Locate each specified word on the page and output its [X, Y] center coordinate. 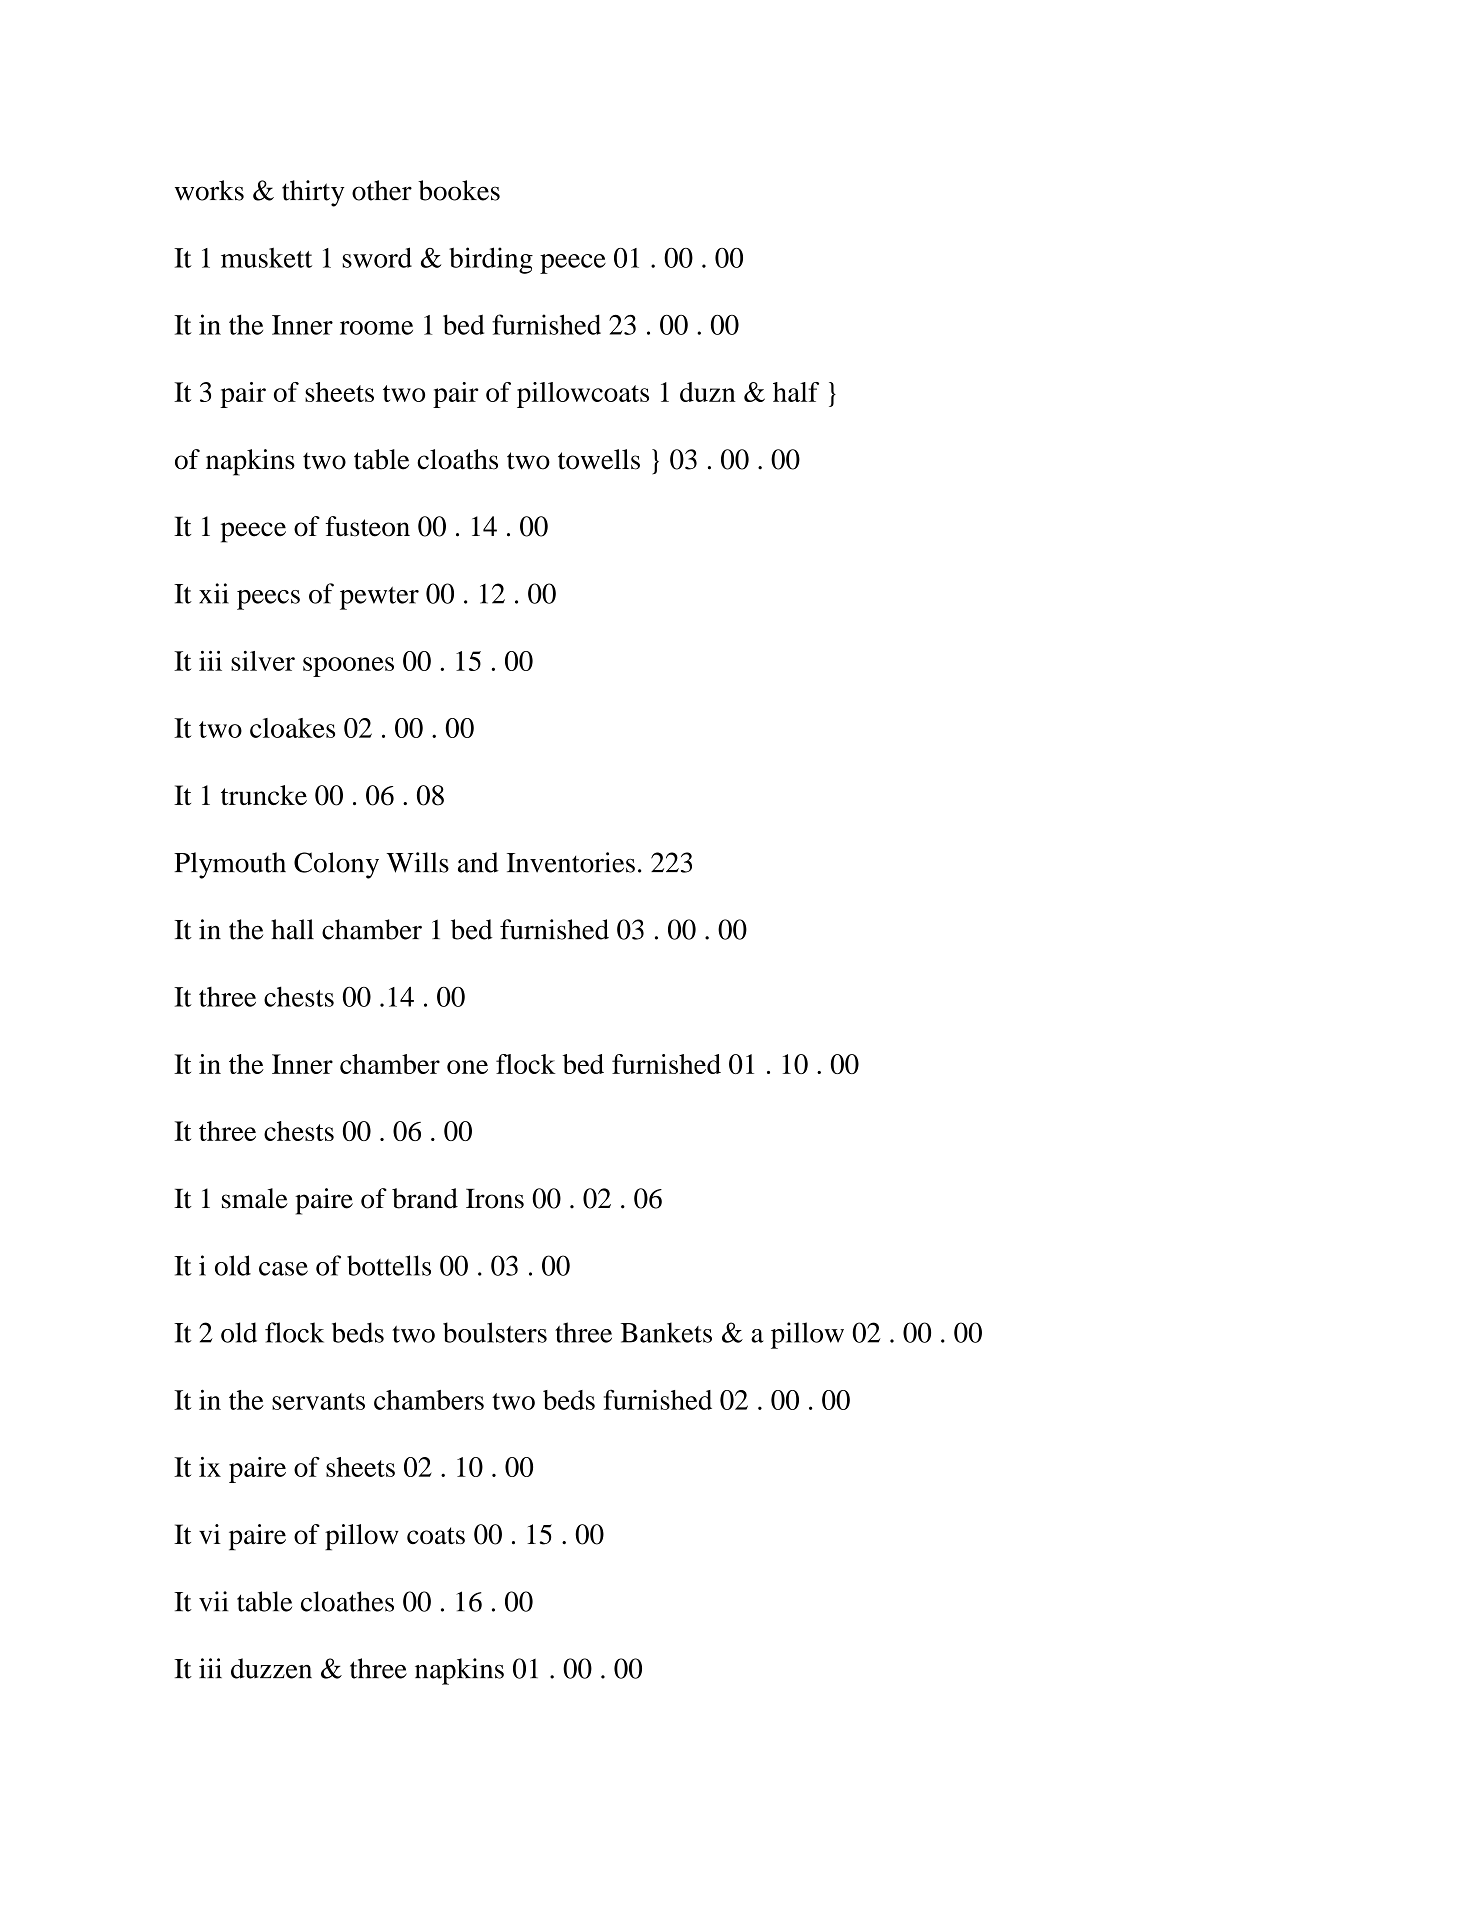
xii [214, 593]
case [283, 1269]
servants [318, 1401]
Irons [495, 1199]
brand [425, 1198]
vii [213, 1601]
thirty [313, 193]
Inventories [571, 862]
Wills [417, 862]
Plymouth [230, 865]
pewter [379, 598]
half [796, 392]
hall [292, 929]
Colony [336, 865]
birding [491, 260]
